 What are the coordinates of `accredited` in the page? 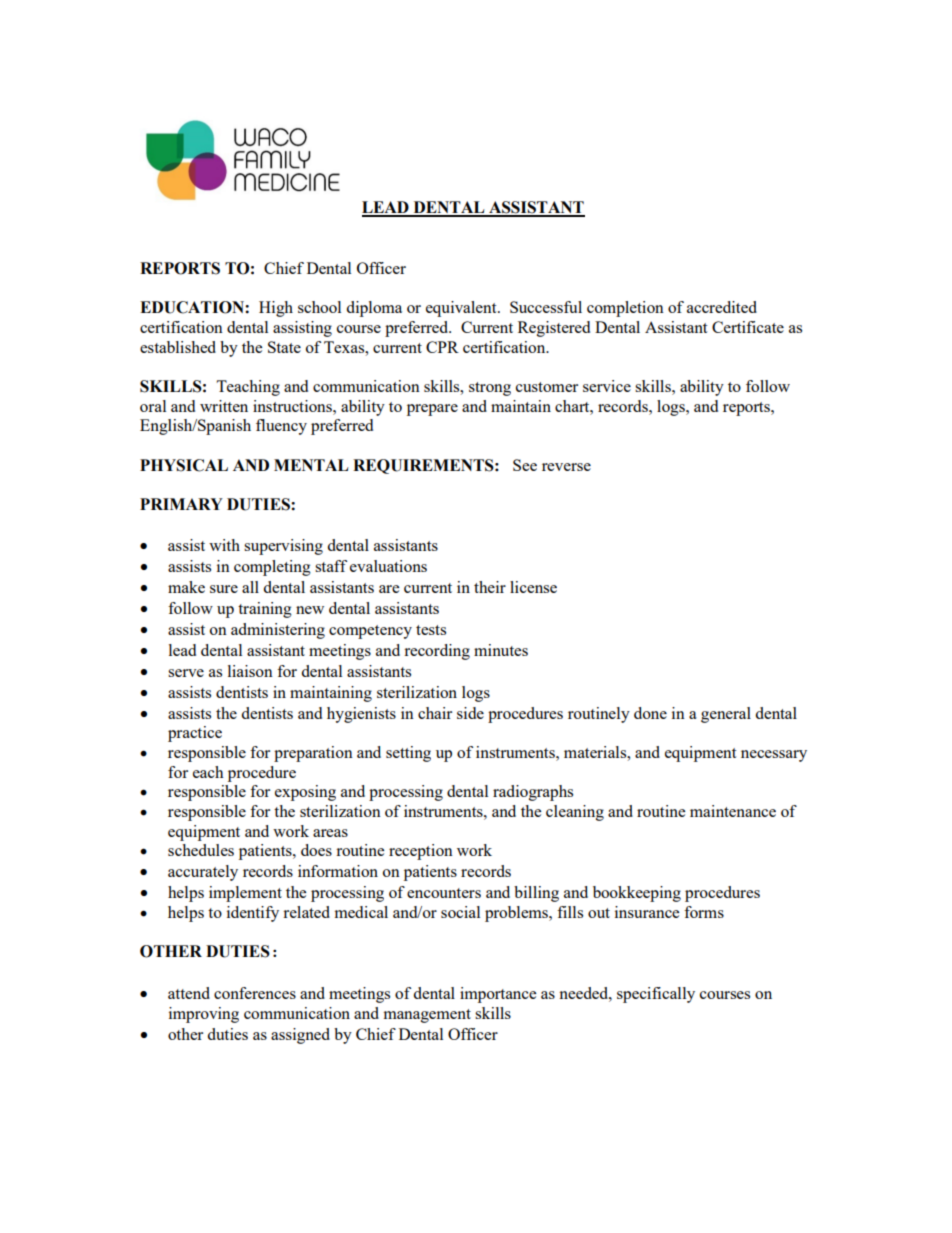 It's located at (722, 307).
